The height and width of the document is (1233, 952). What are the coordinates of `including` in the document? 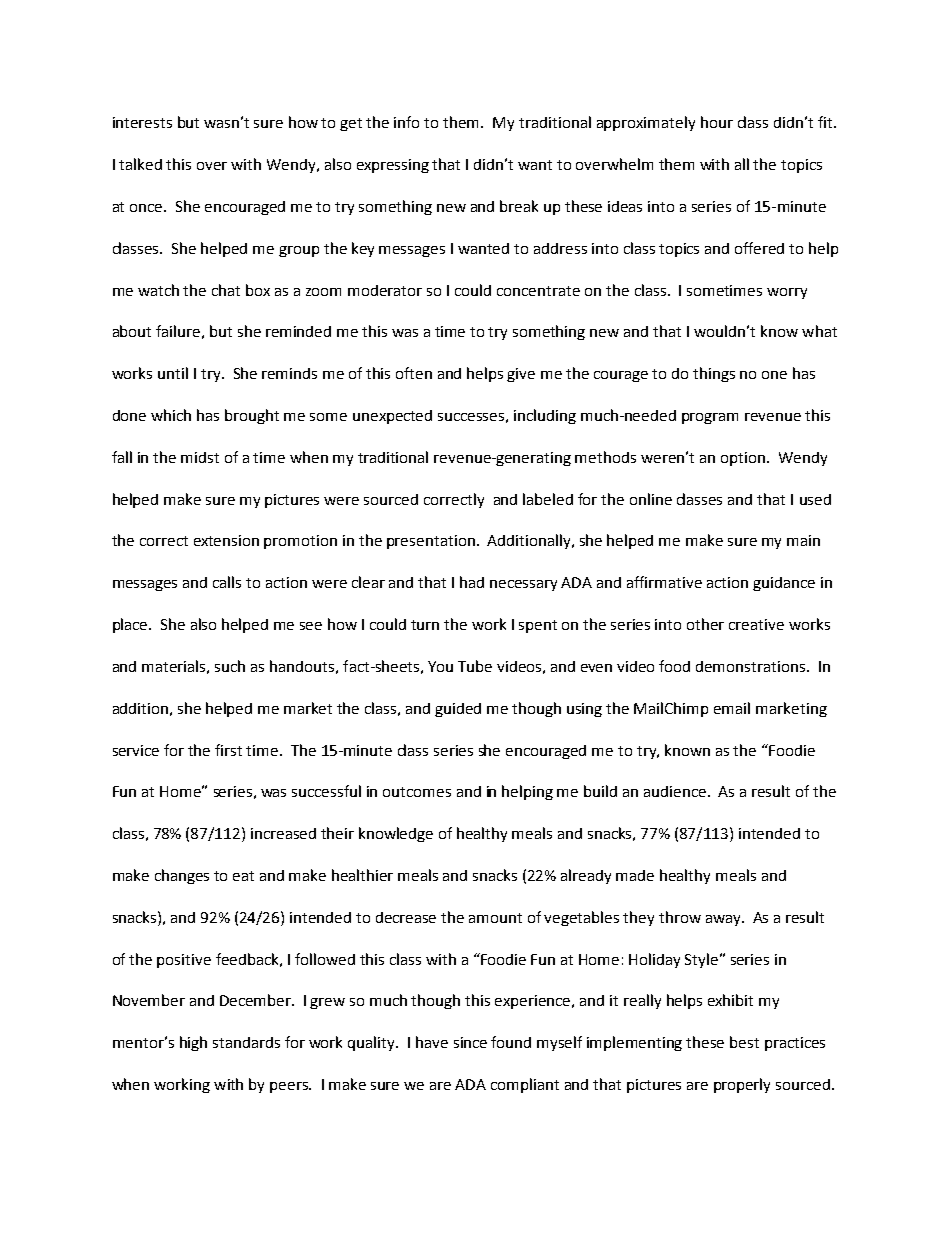 It's located at (545, 416).
